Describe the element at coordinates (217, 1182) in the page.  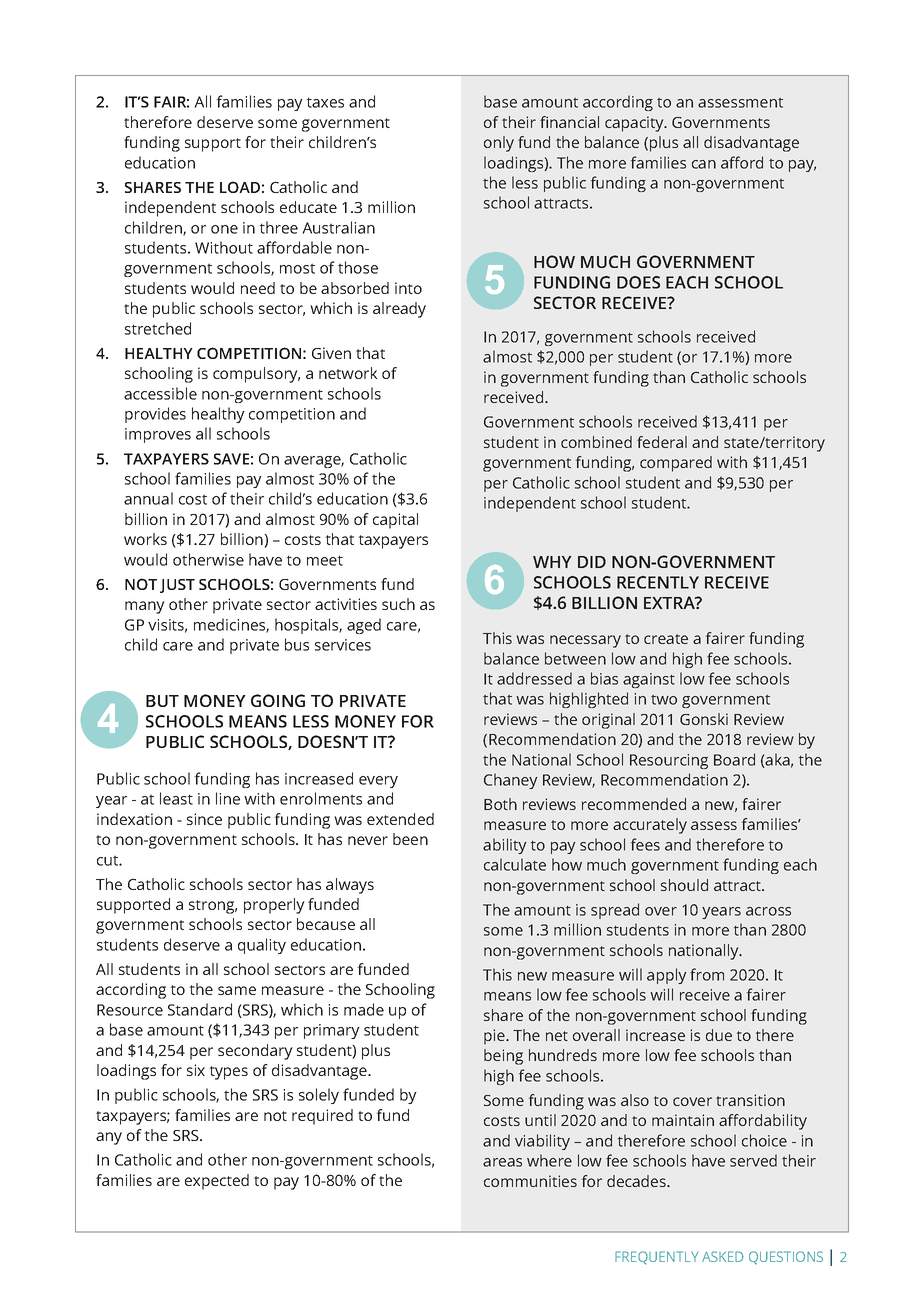
I see `expected` at that location.
